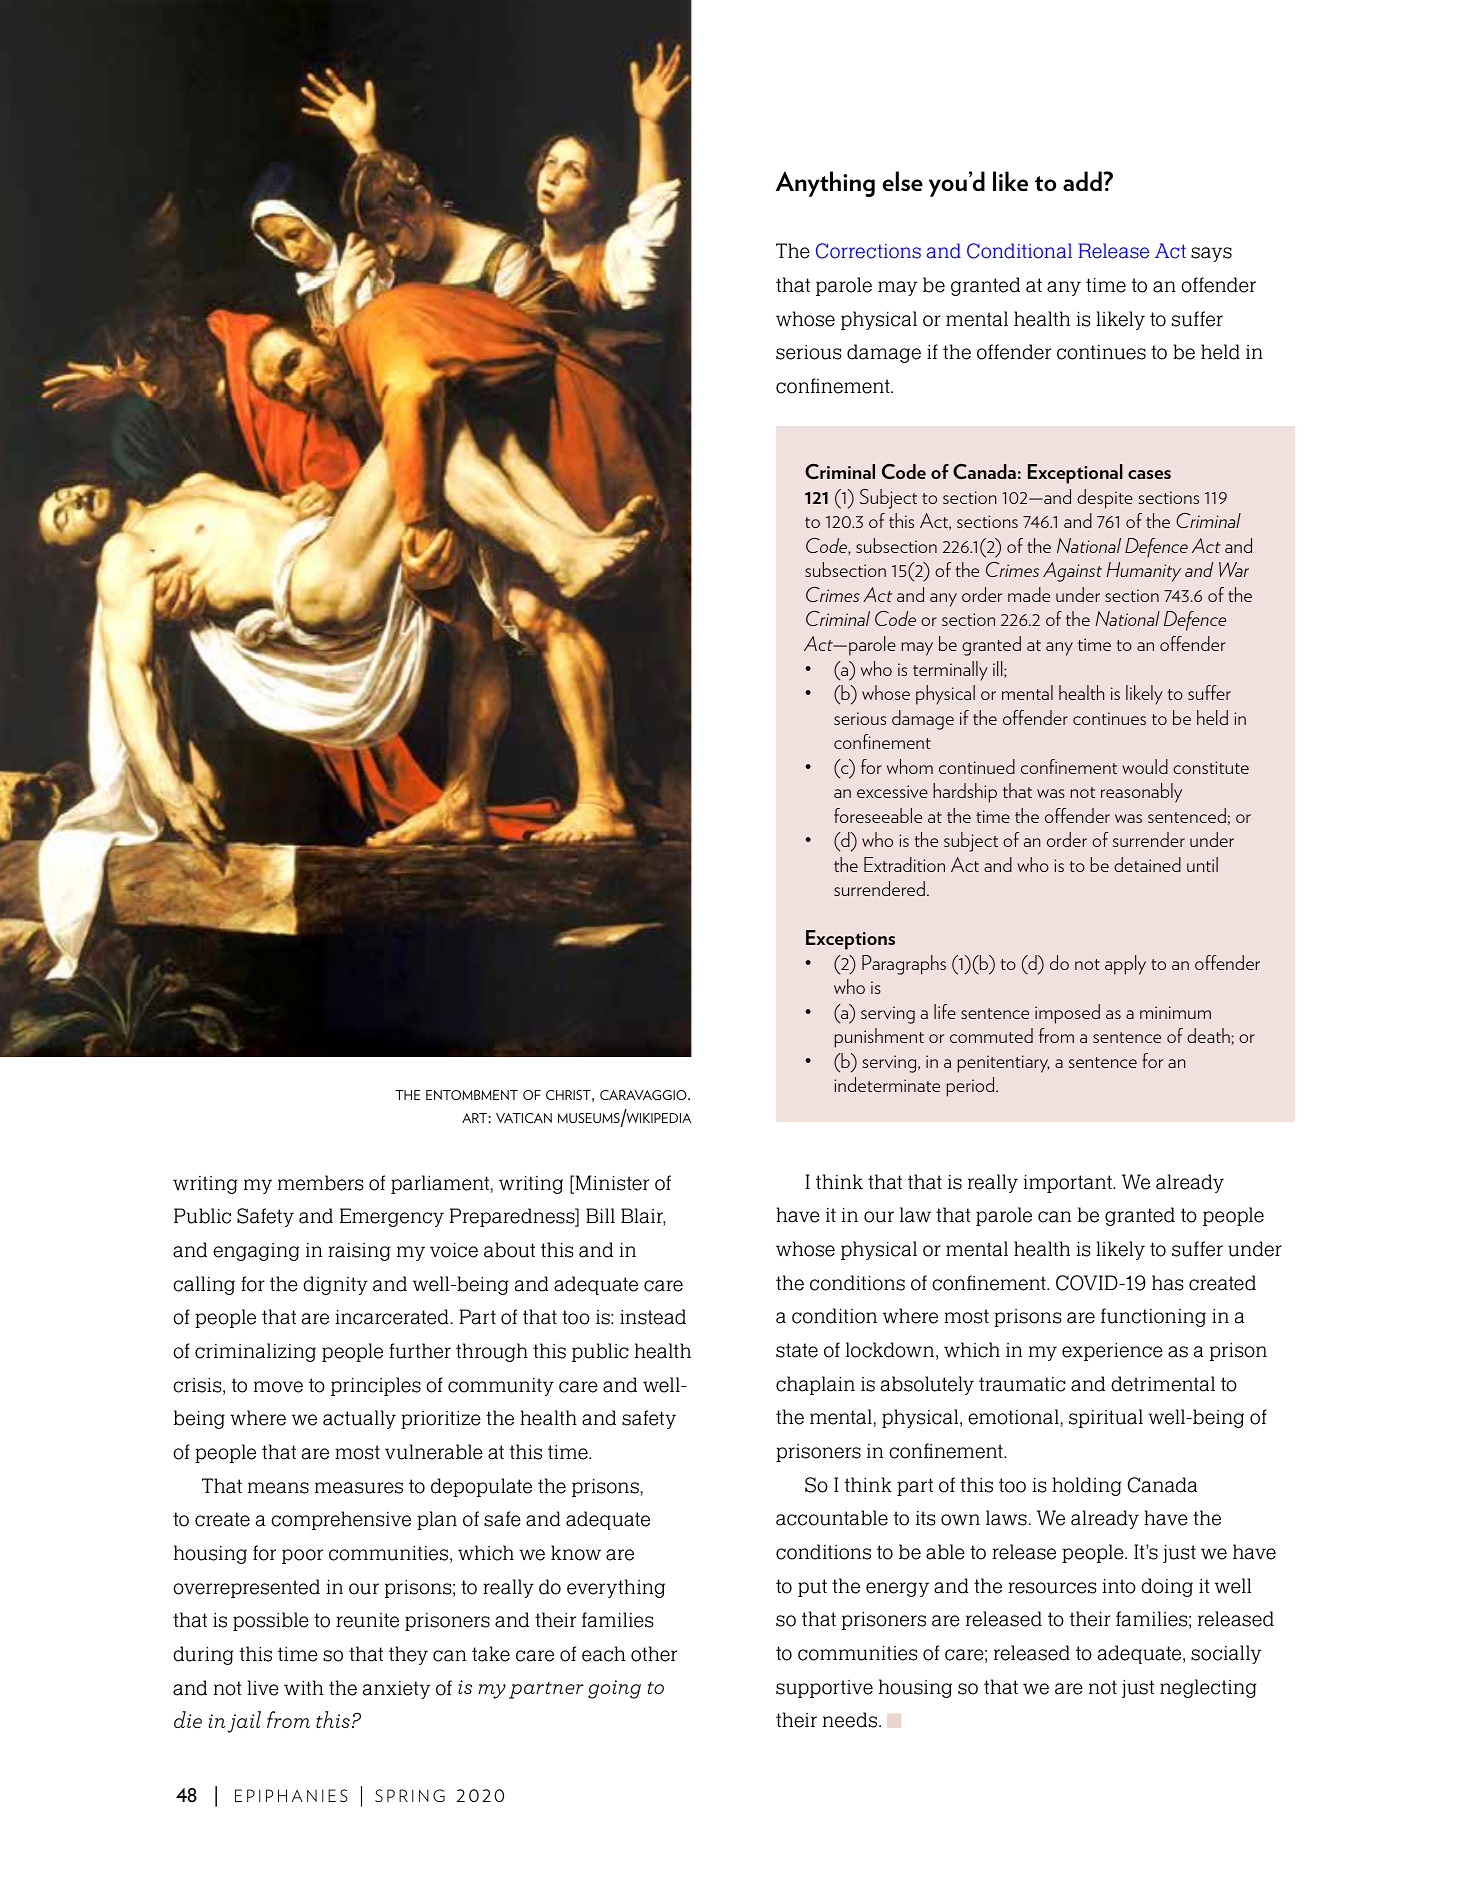 This screenshot has width=1471, height=1904. I want to click on with, so click(303, 1687).
